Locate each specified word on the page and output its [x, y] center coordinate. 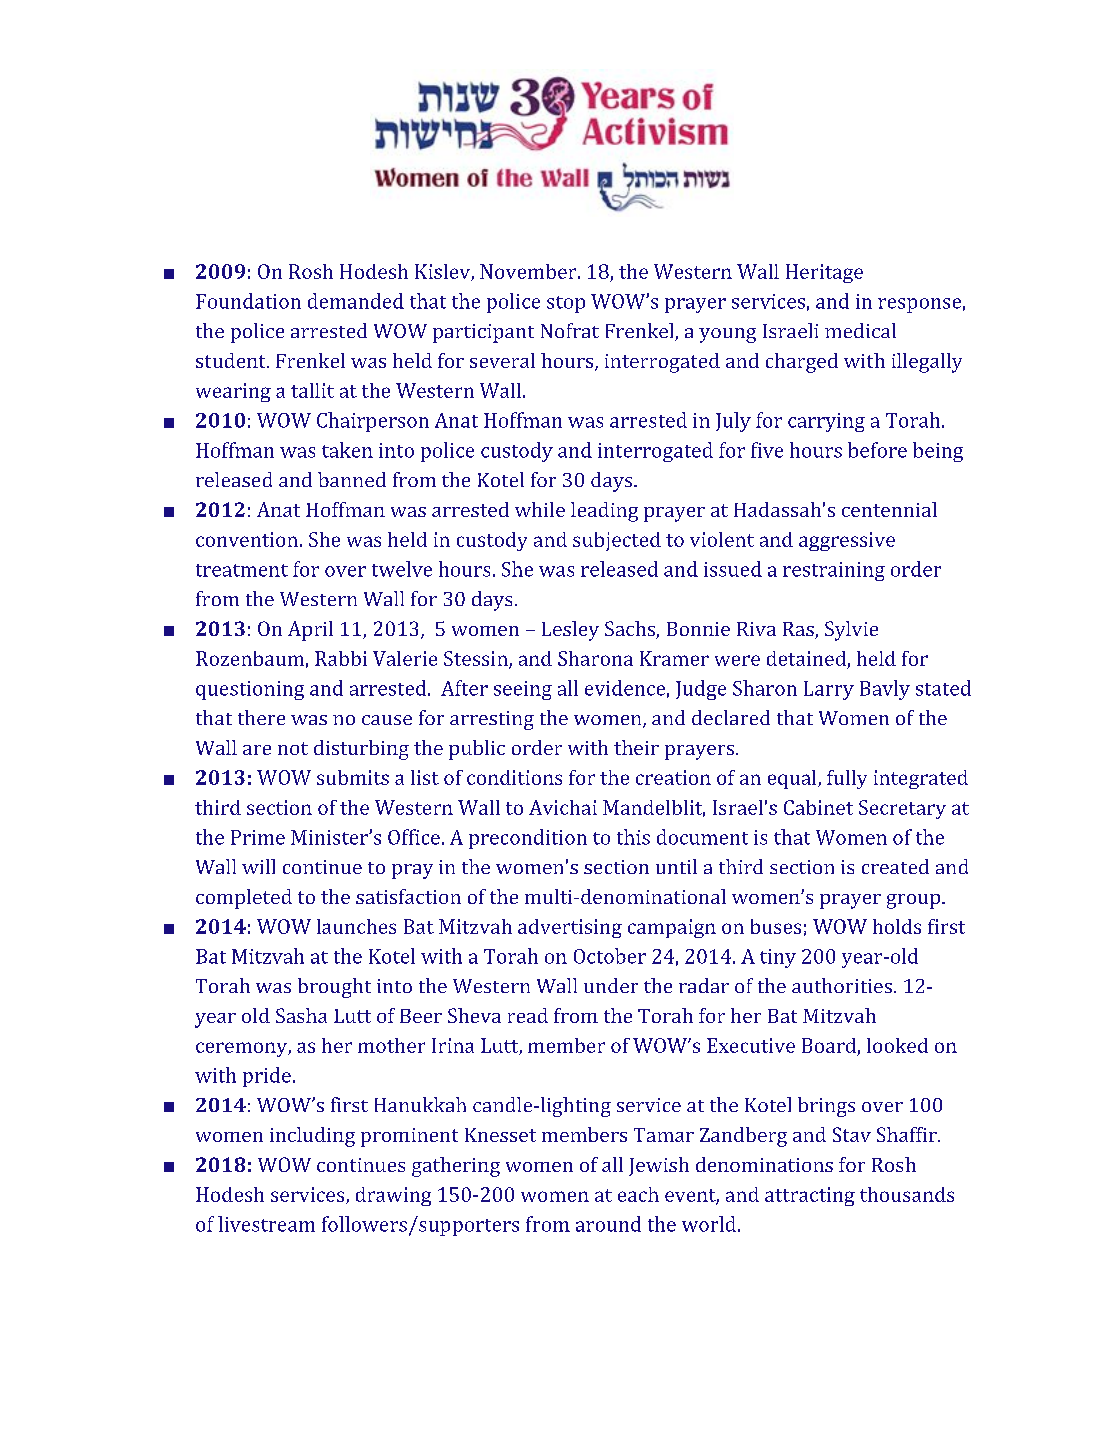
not [293, 748]
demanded [356, 301]
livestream [266, 1224]
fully [847, 779]
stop [566, 304]
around [608, 1224]
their [636, 747]
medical [860, 330]
